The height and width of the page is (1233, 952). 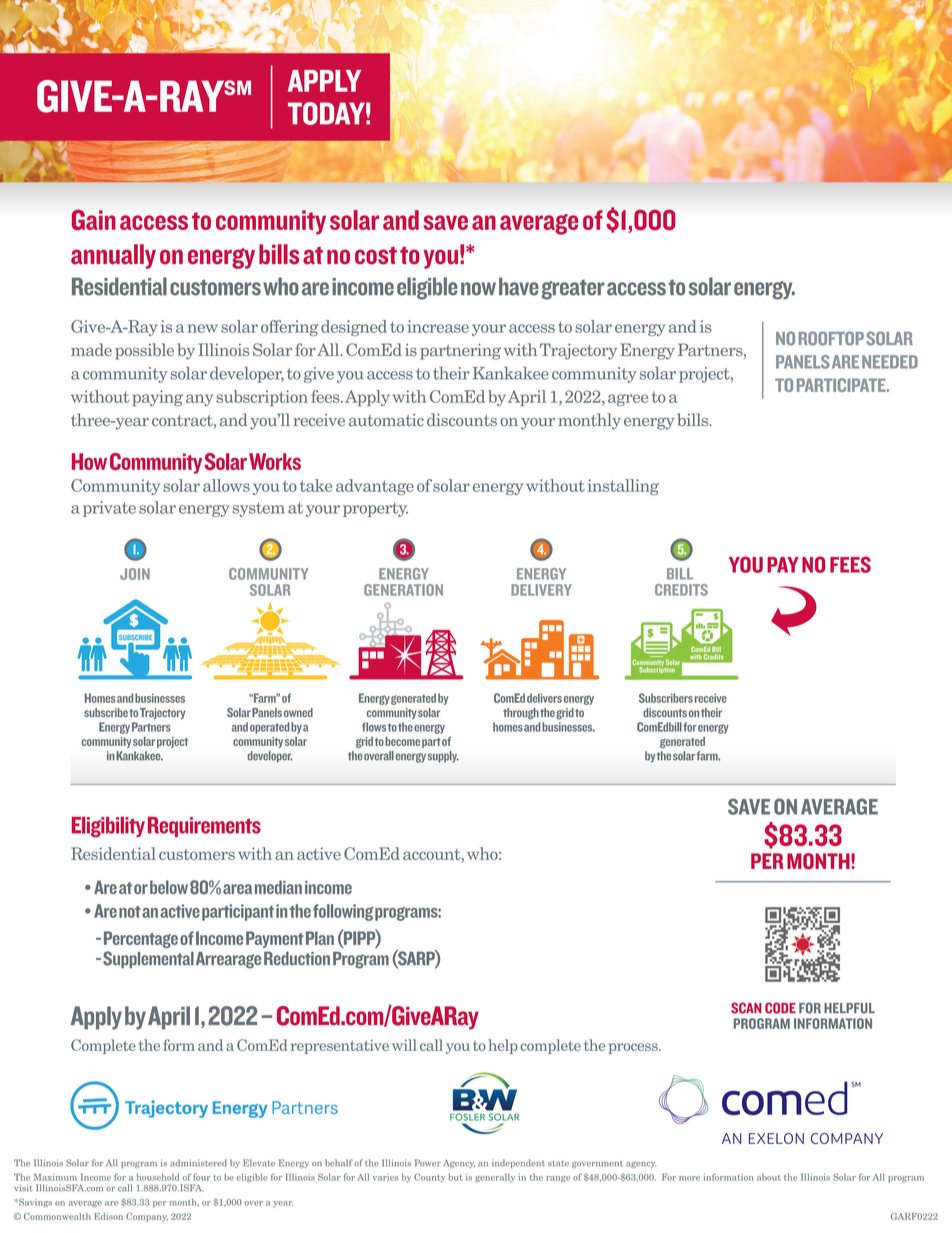 I want to click on household, so click(x=158, y=1177).
